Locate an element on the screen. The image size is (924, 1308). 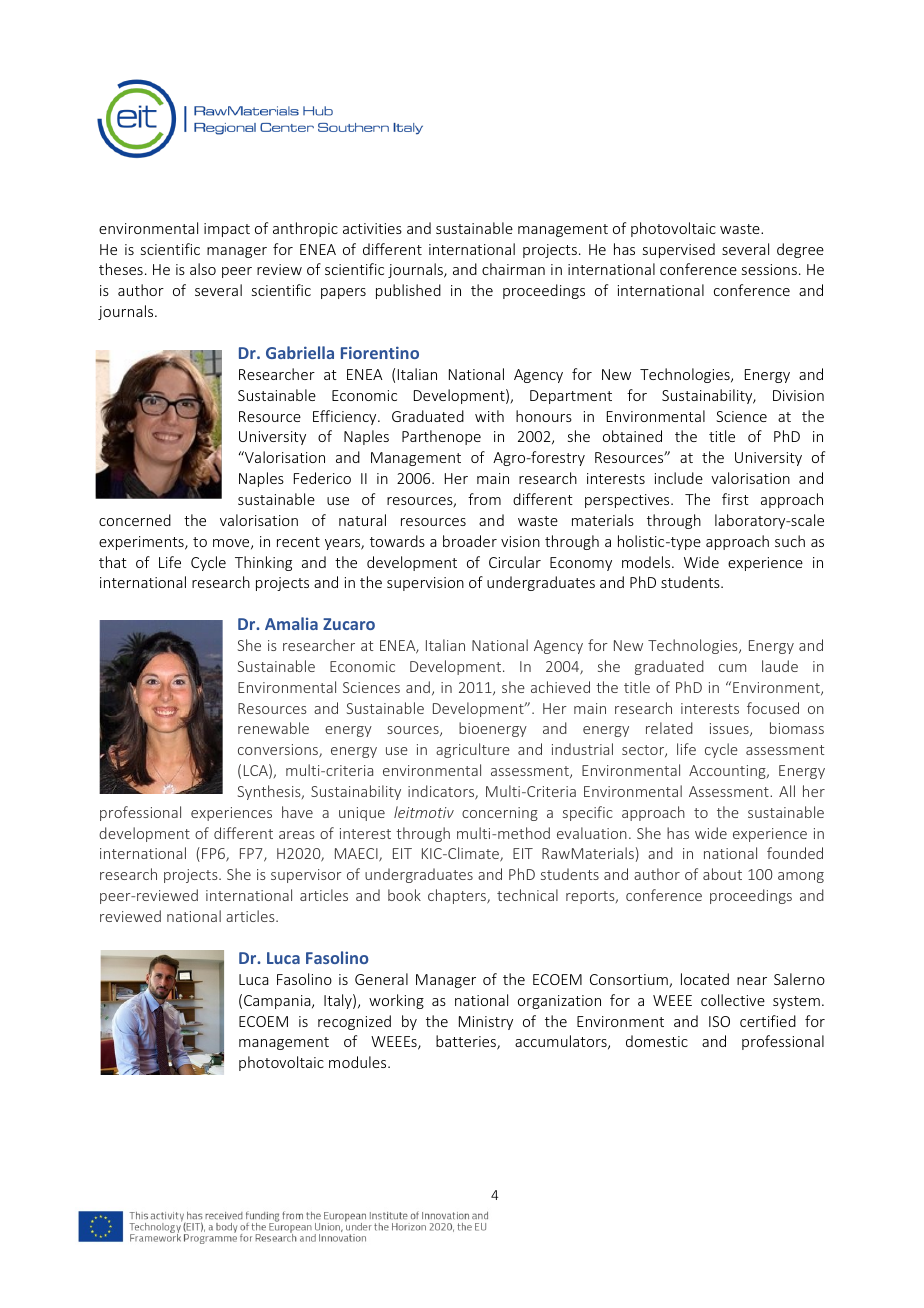
All is located at coordinates (787, 791).
